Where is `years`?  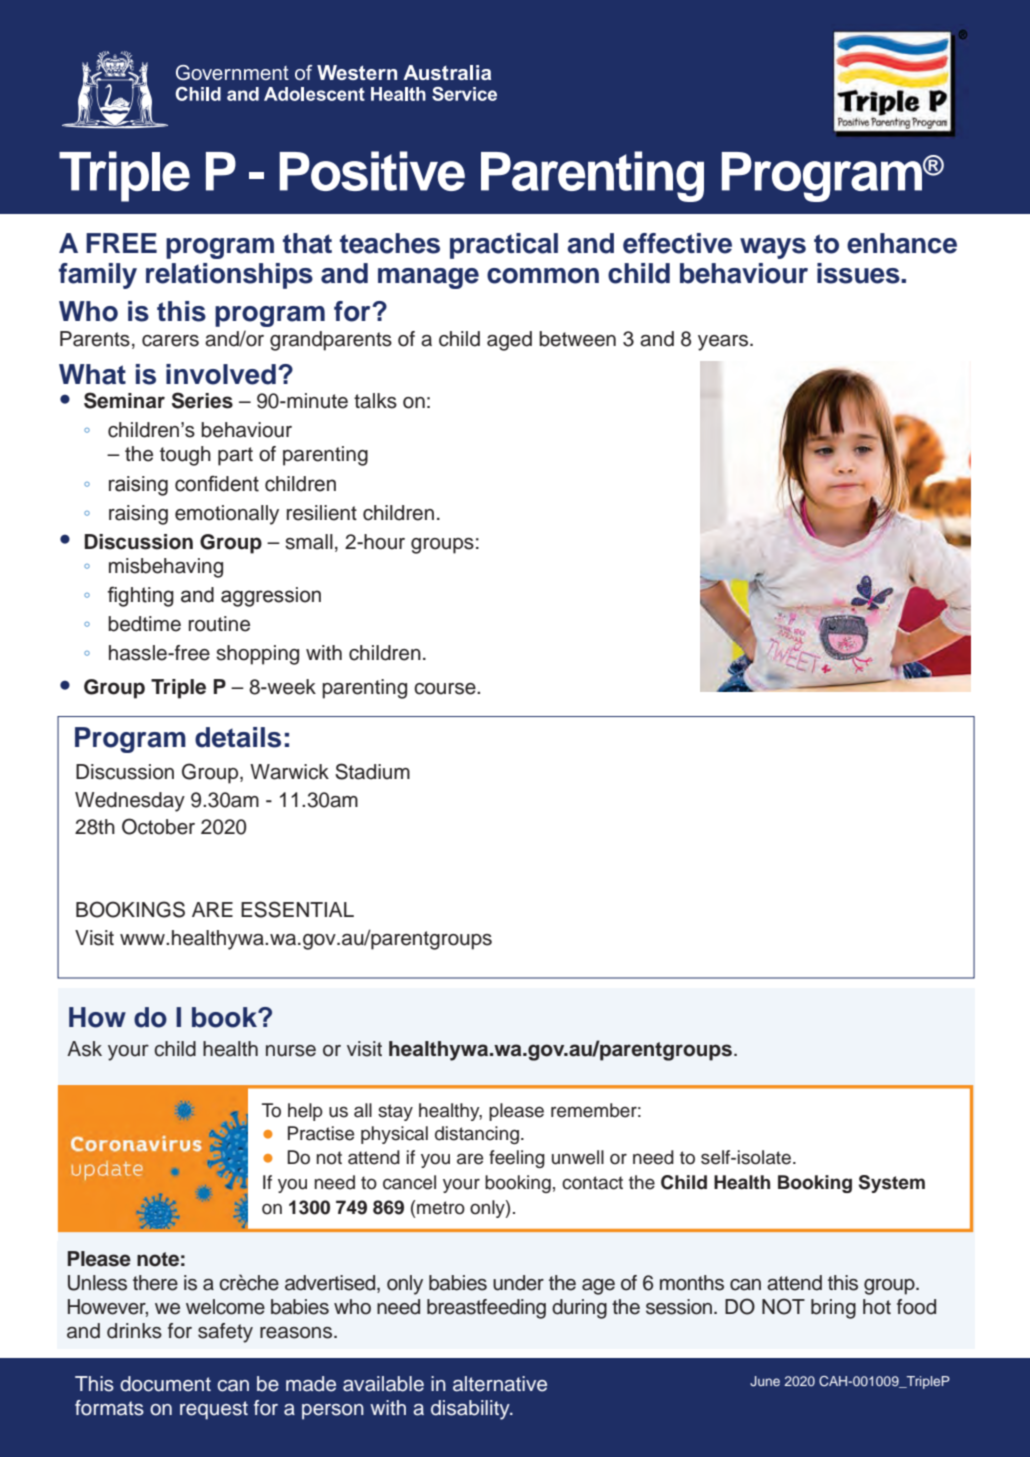
years is located at coordinates (723, 343).
